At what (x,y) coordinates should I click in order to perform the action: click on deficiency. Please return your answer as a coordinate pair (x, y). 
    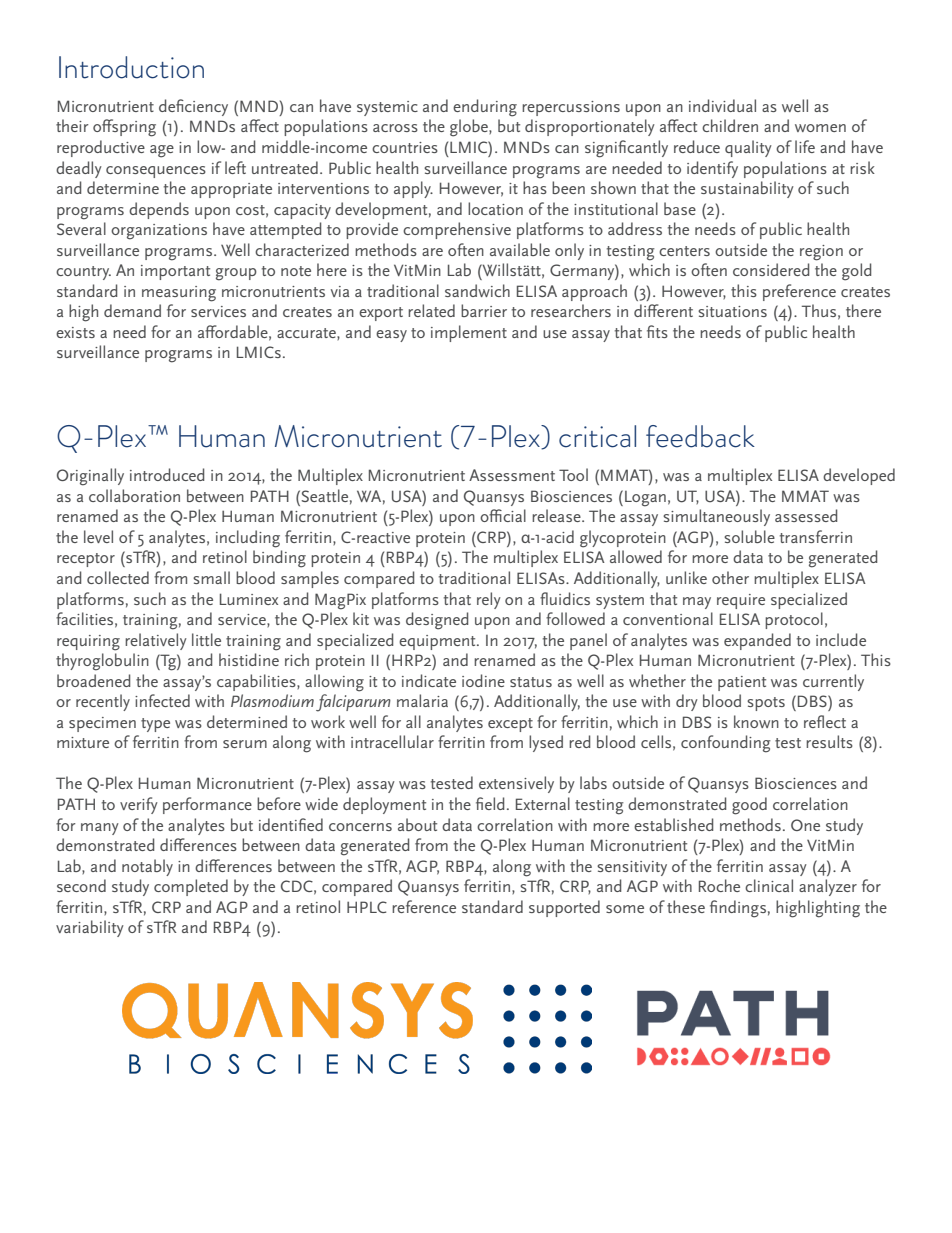
    Looking at the image, I should click on (193, 107).
